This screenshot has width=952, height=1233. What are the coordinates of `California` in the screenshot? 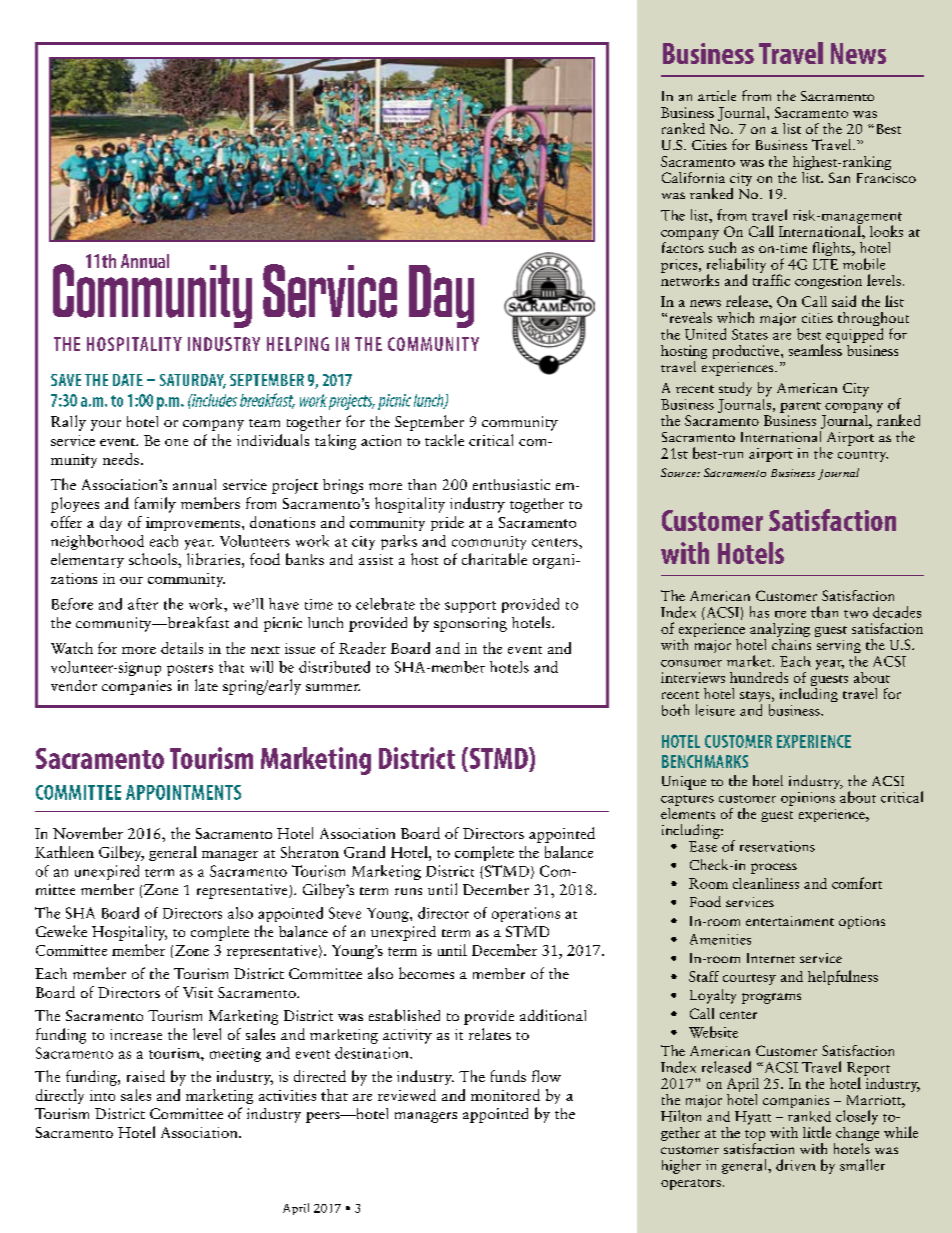 It's located at (693, 177).
